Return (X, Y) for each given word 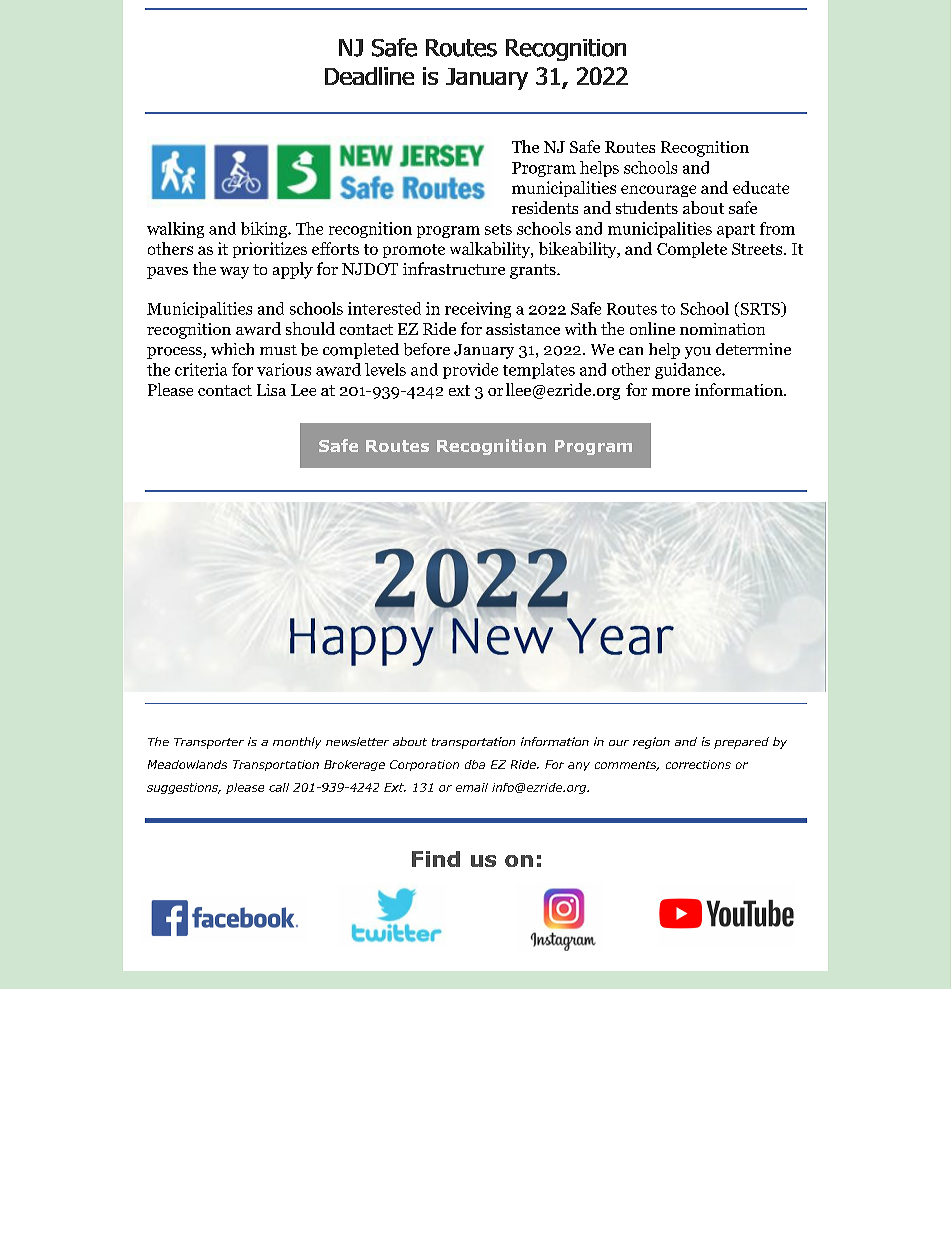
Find (436, 859)
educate (761, 187)
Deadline (369, 76)
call (279, 787)
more (671, 392)
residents (545, 207)
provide (470, 371)
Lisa (271, 390)
